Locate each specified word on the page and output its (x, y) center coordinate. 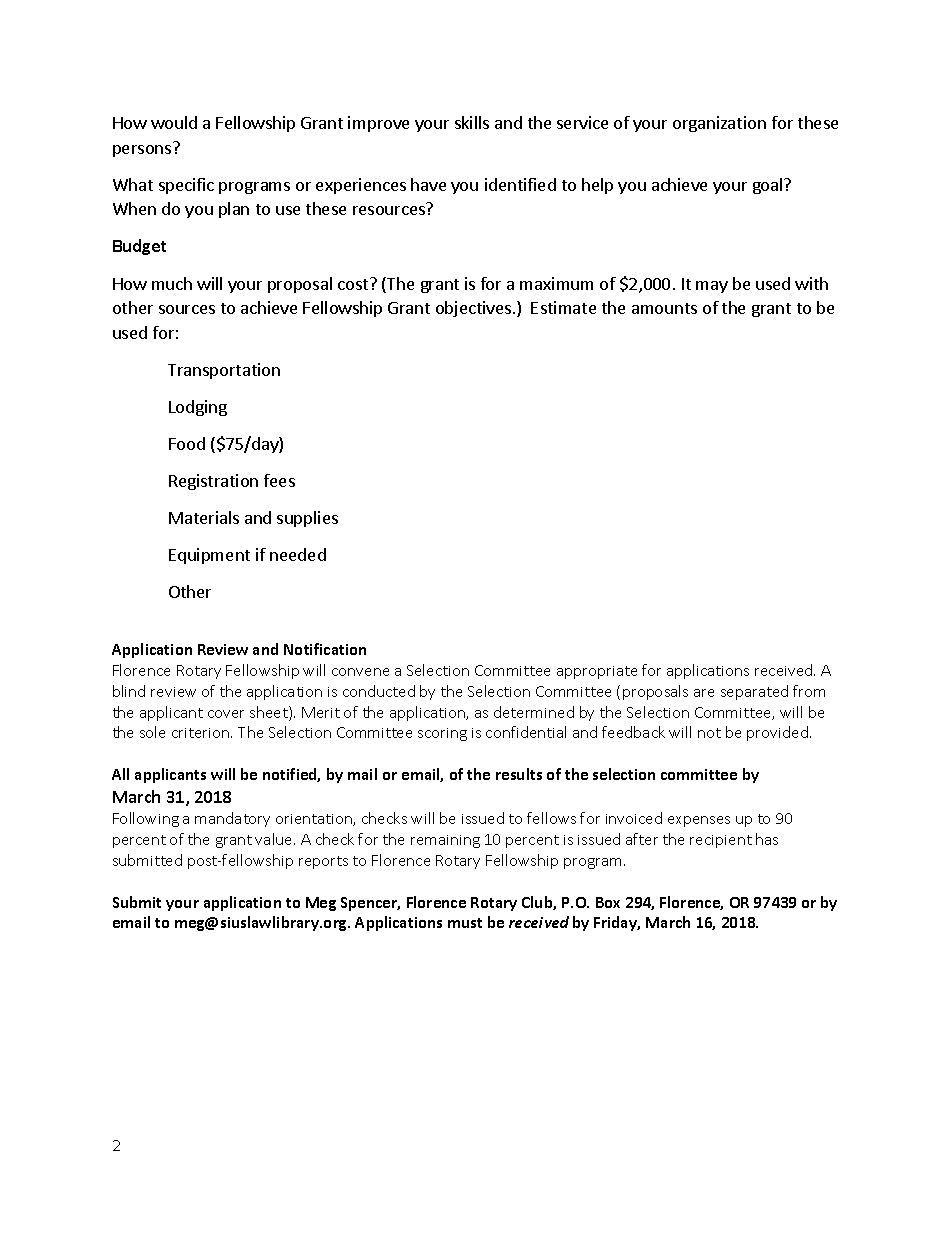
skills (472, 122)
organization (719, 124)
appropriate (597, 672)
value (275, 839)
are (704, 693)
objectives (475, 309)
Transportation (224, 371)
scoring (442, 734)
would (174, 122)
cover (226, 714)
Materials (204, 517)
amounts (664, 308)
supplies (307, 519)
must (465, 923)
